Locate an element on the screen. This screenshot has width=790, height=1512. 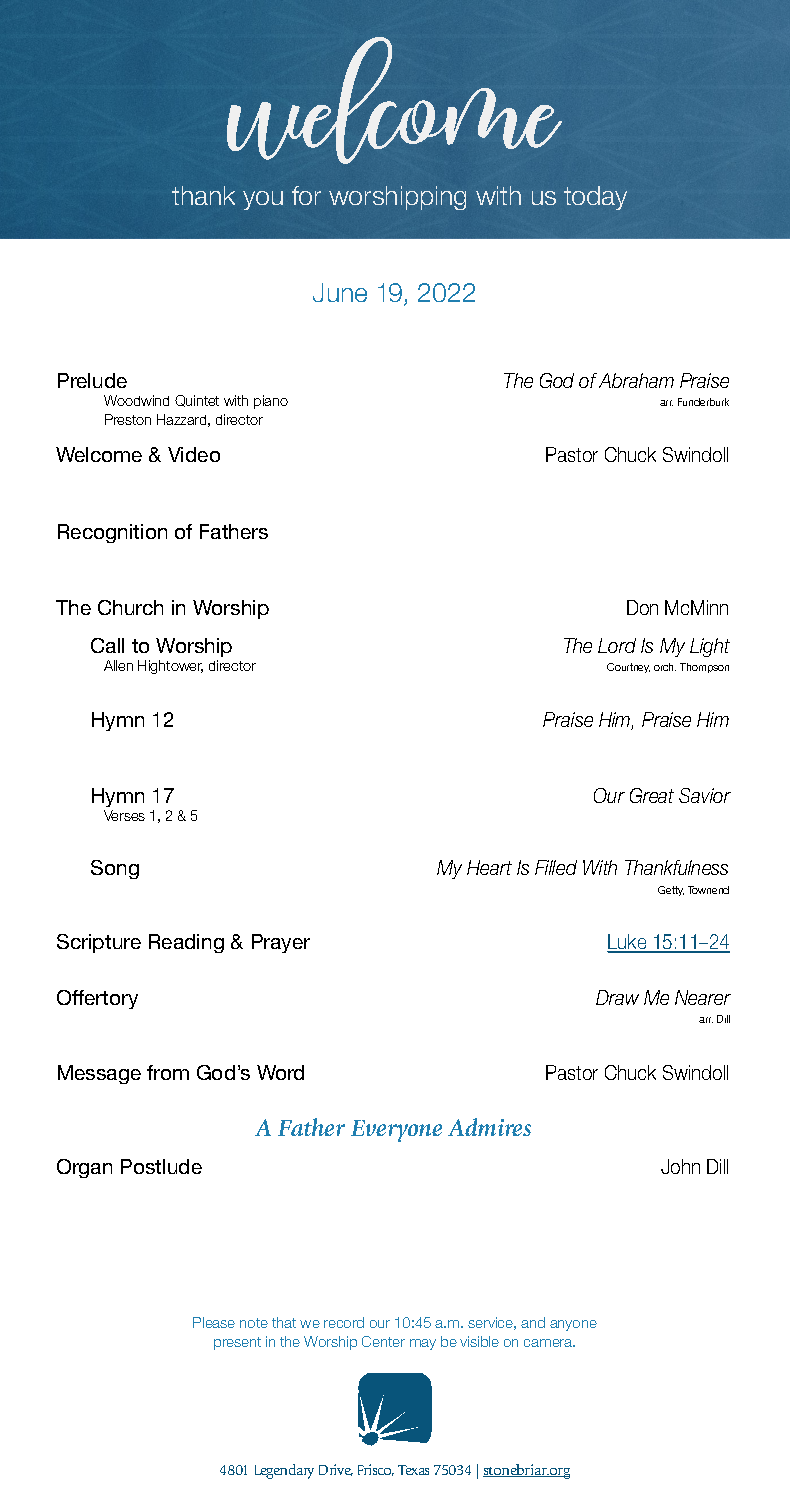
Hightower is located at coordinates (170, 667).
